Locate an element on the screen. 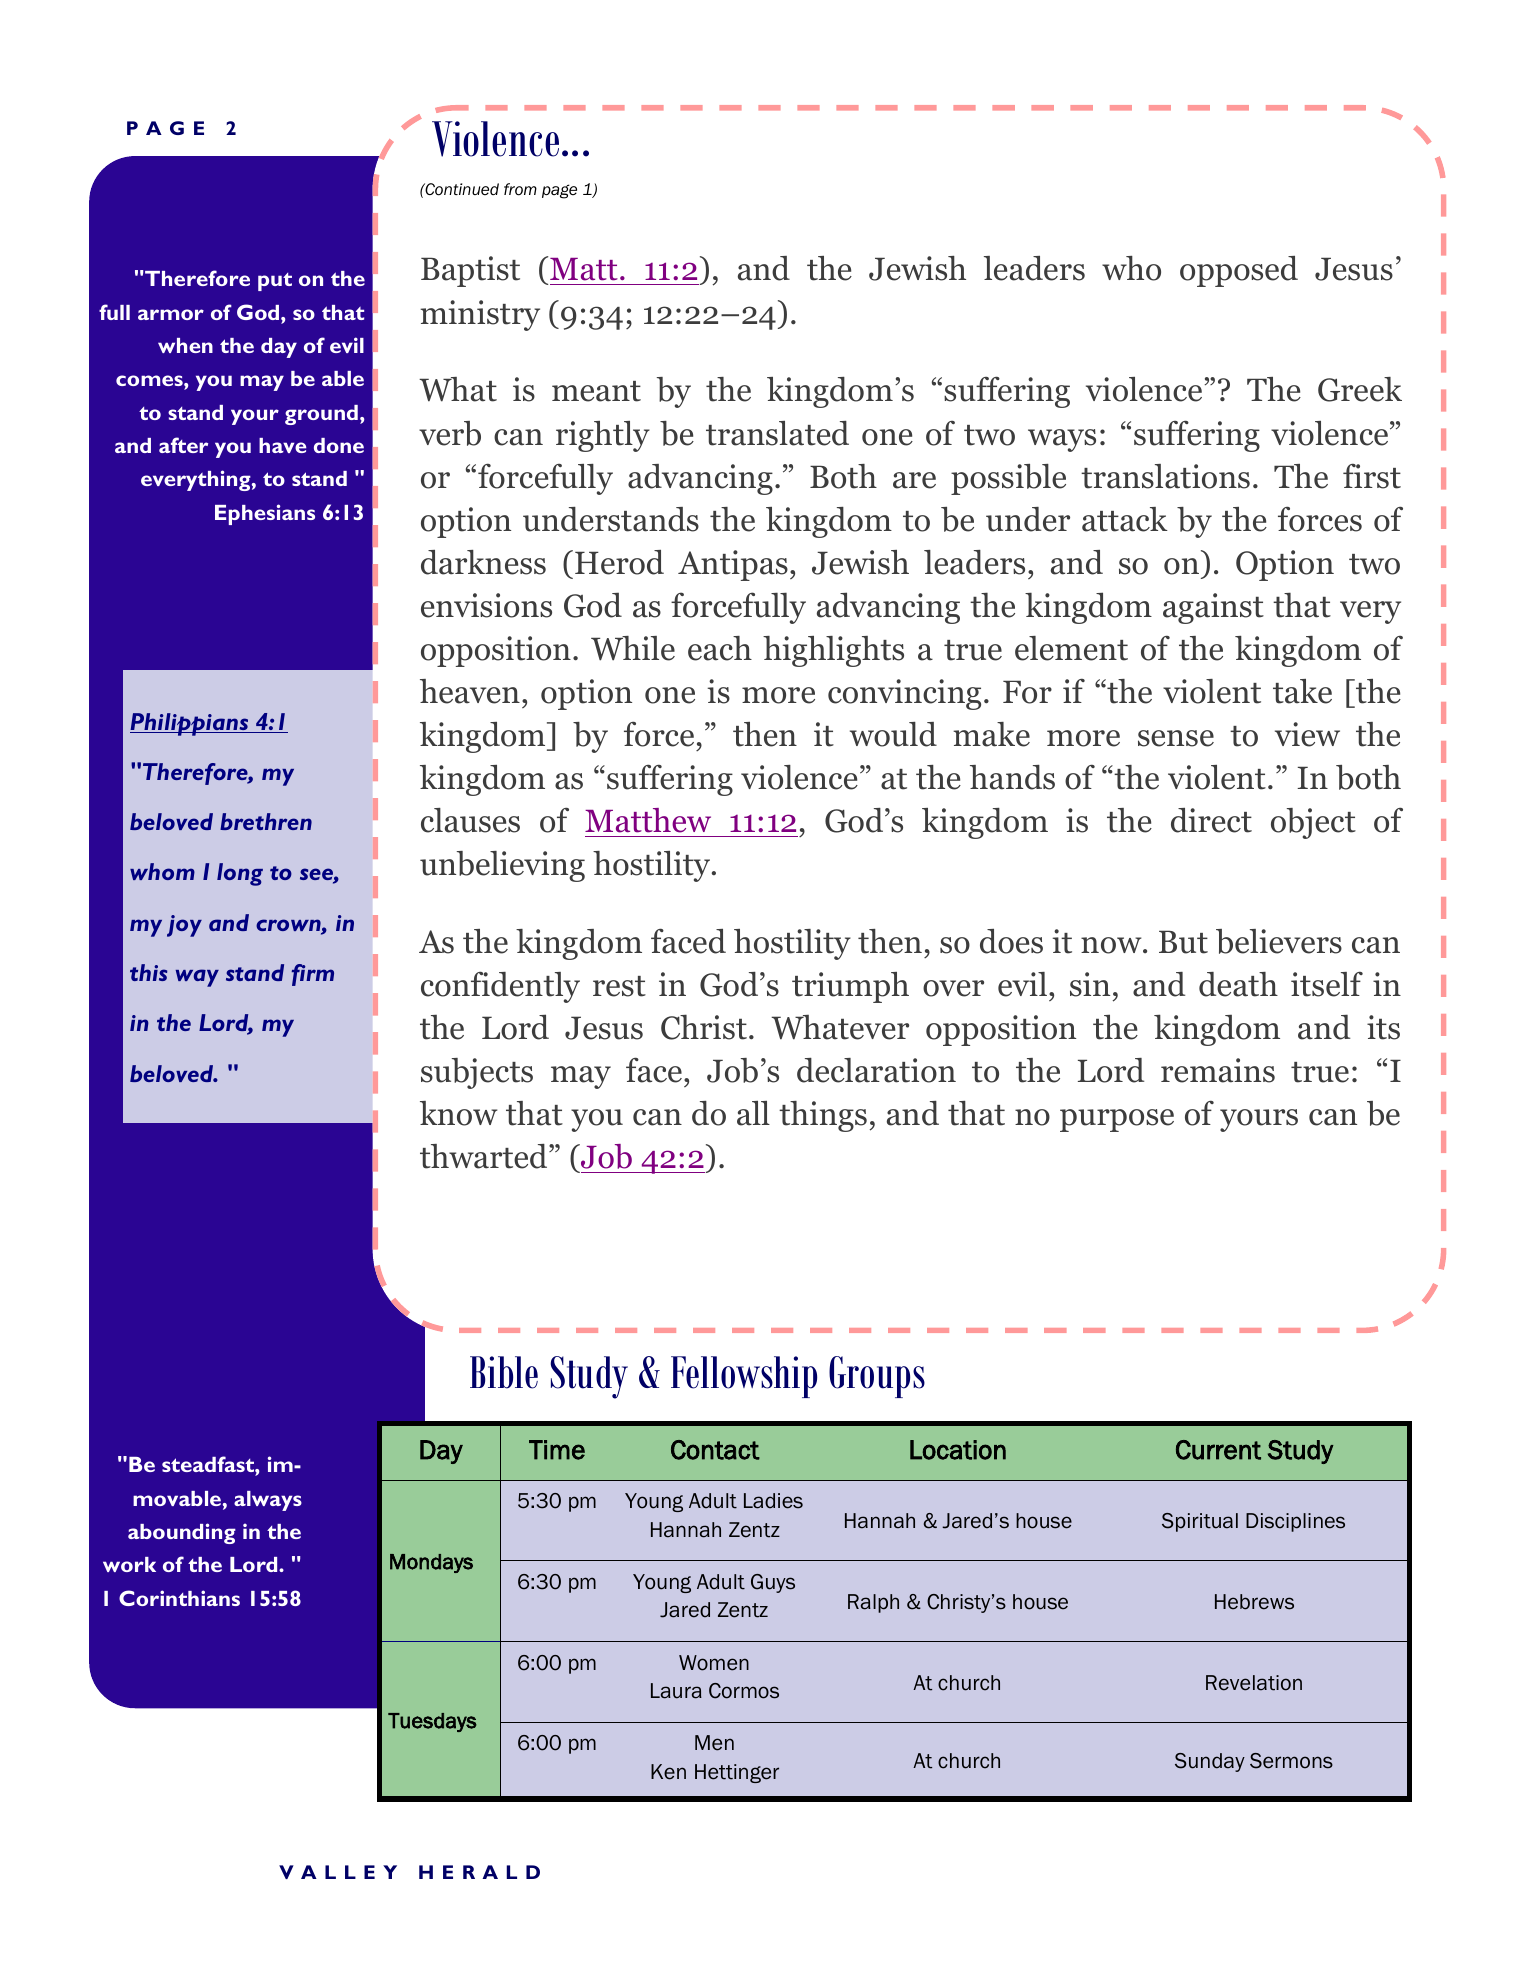 The width and height of the screenshot is (1516, 1962). death is located at coordinates (1238, 984).
